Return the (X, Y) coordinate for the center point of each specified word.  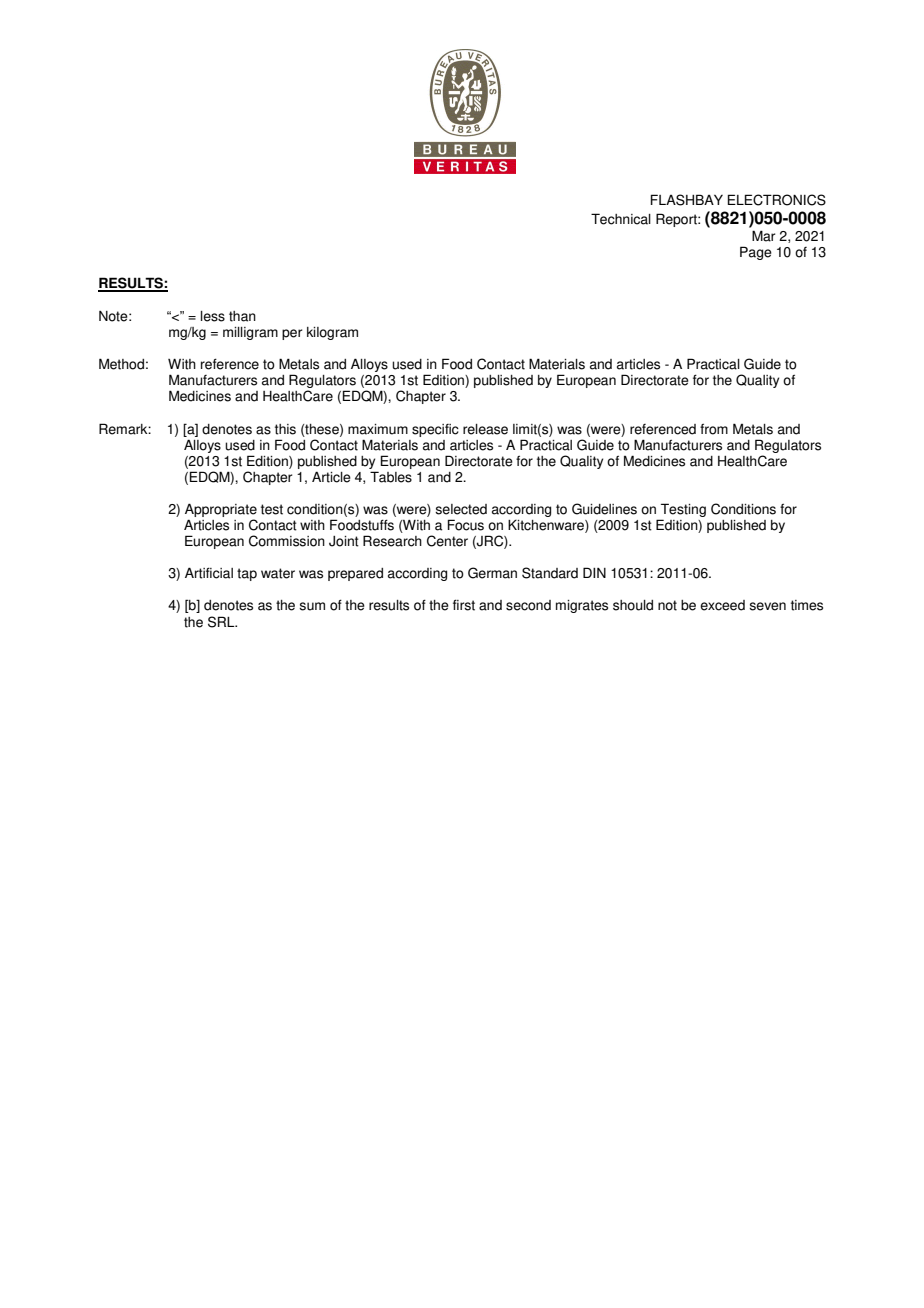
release (485, 429)
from (714, 429)
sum (312, 606)
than (242, 316)
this (285, 429)
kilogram (332, 333)
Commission (287, 541)
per (292, 334)
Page (756, 253)
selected (461, 509)
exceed (722, 605)
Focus (466, 525)
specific (435, 430)
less (213, 316)
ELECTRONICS (777, 200)
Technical (621, 219)
